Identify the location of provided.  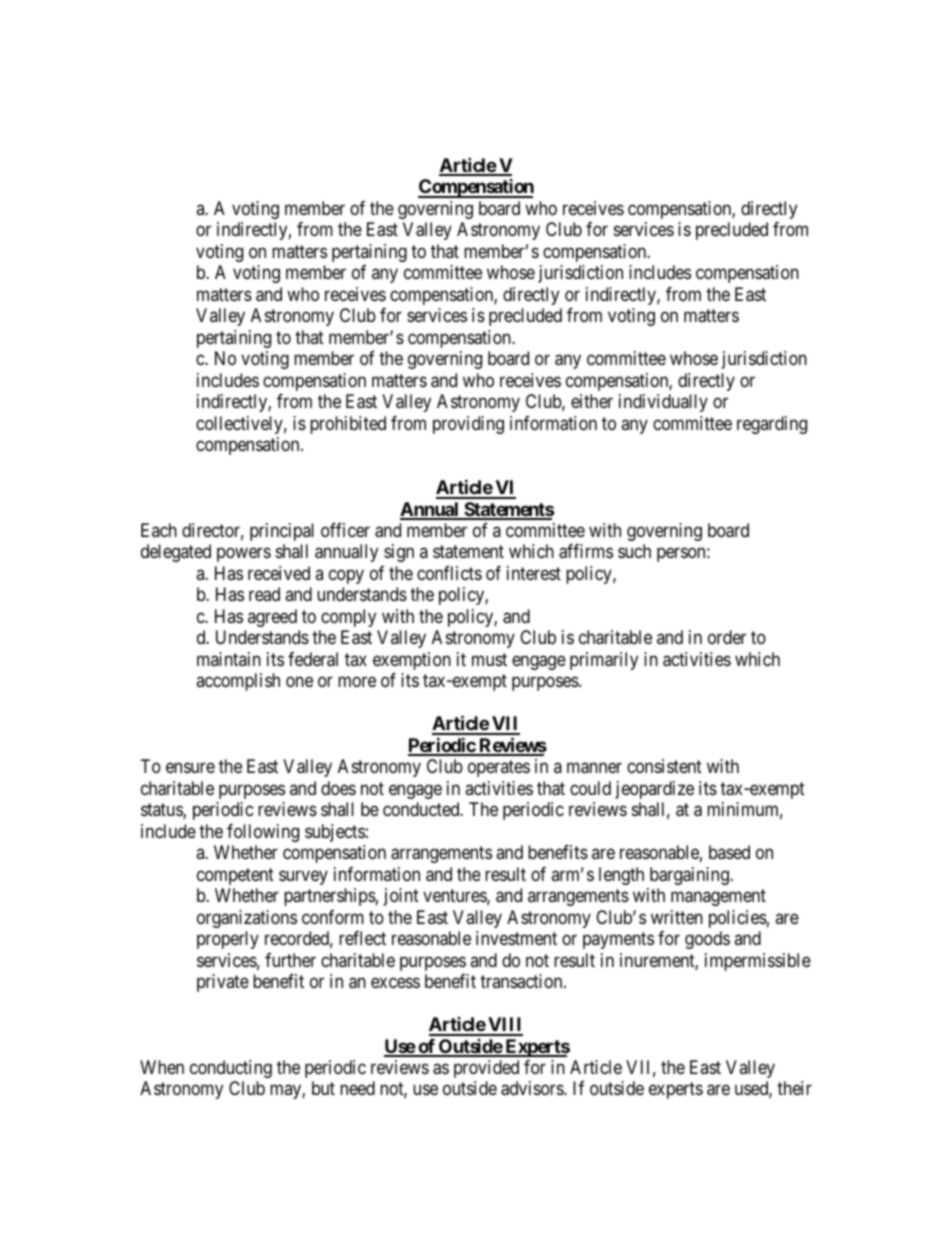
(486, 1069).
